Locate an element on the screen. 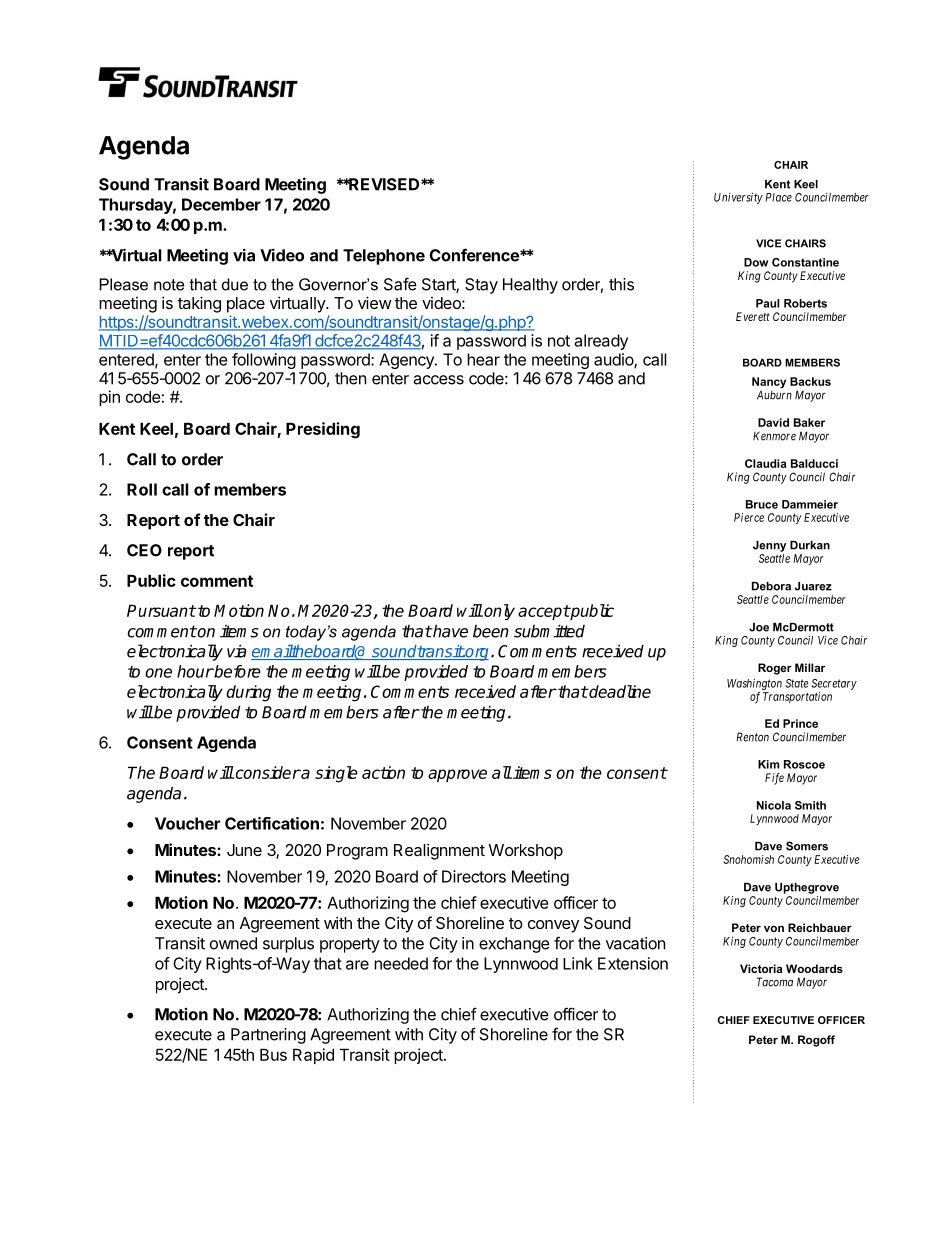 The height and width of the screenshot is (1233, 952). been is located at coordinates (491, 631).
